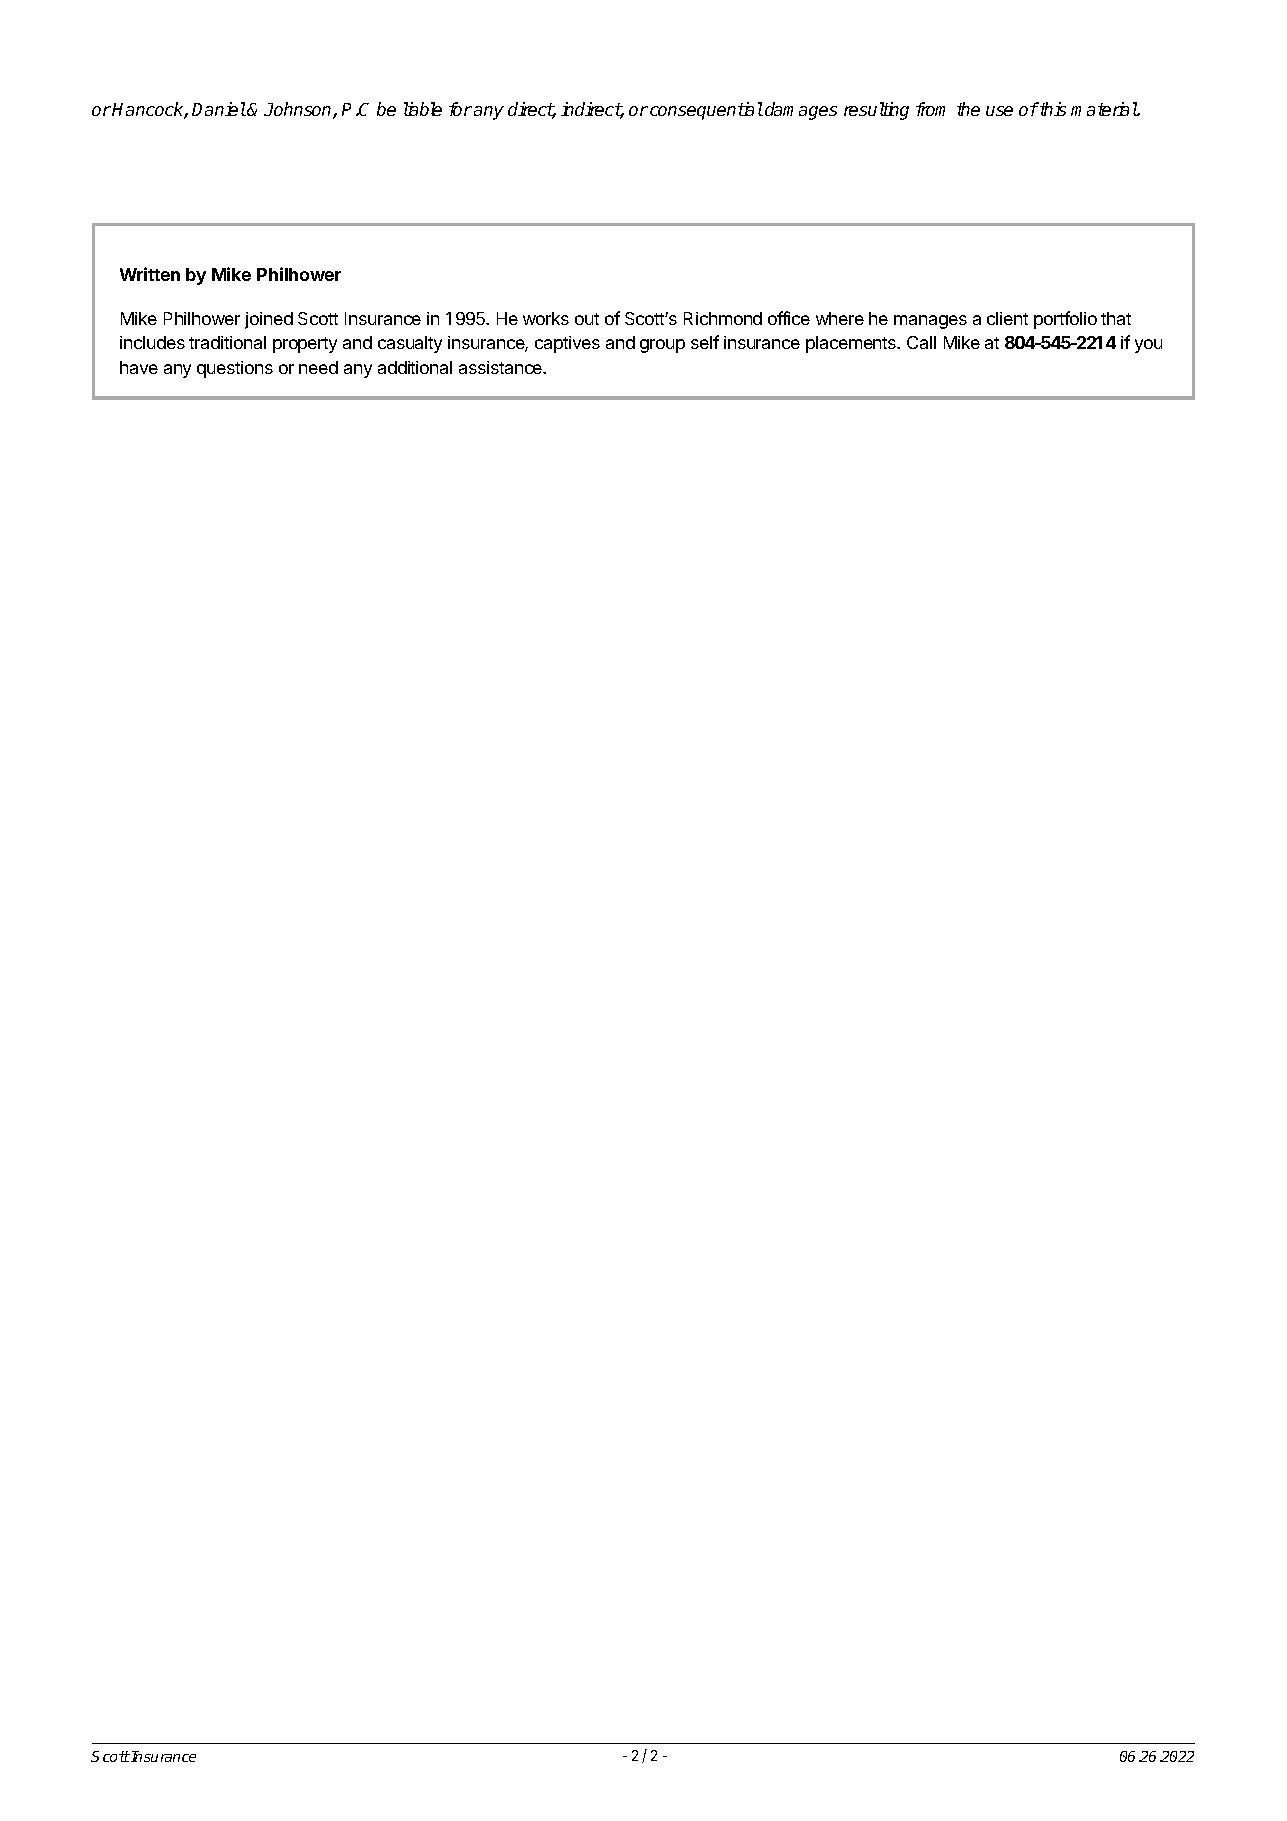 This screenshot has width=1287, height=1821. I want to click on you, so click(1148, 346).
